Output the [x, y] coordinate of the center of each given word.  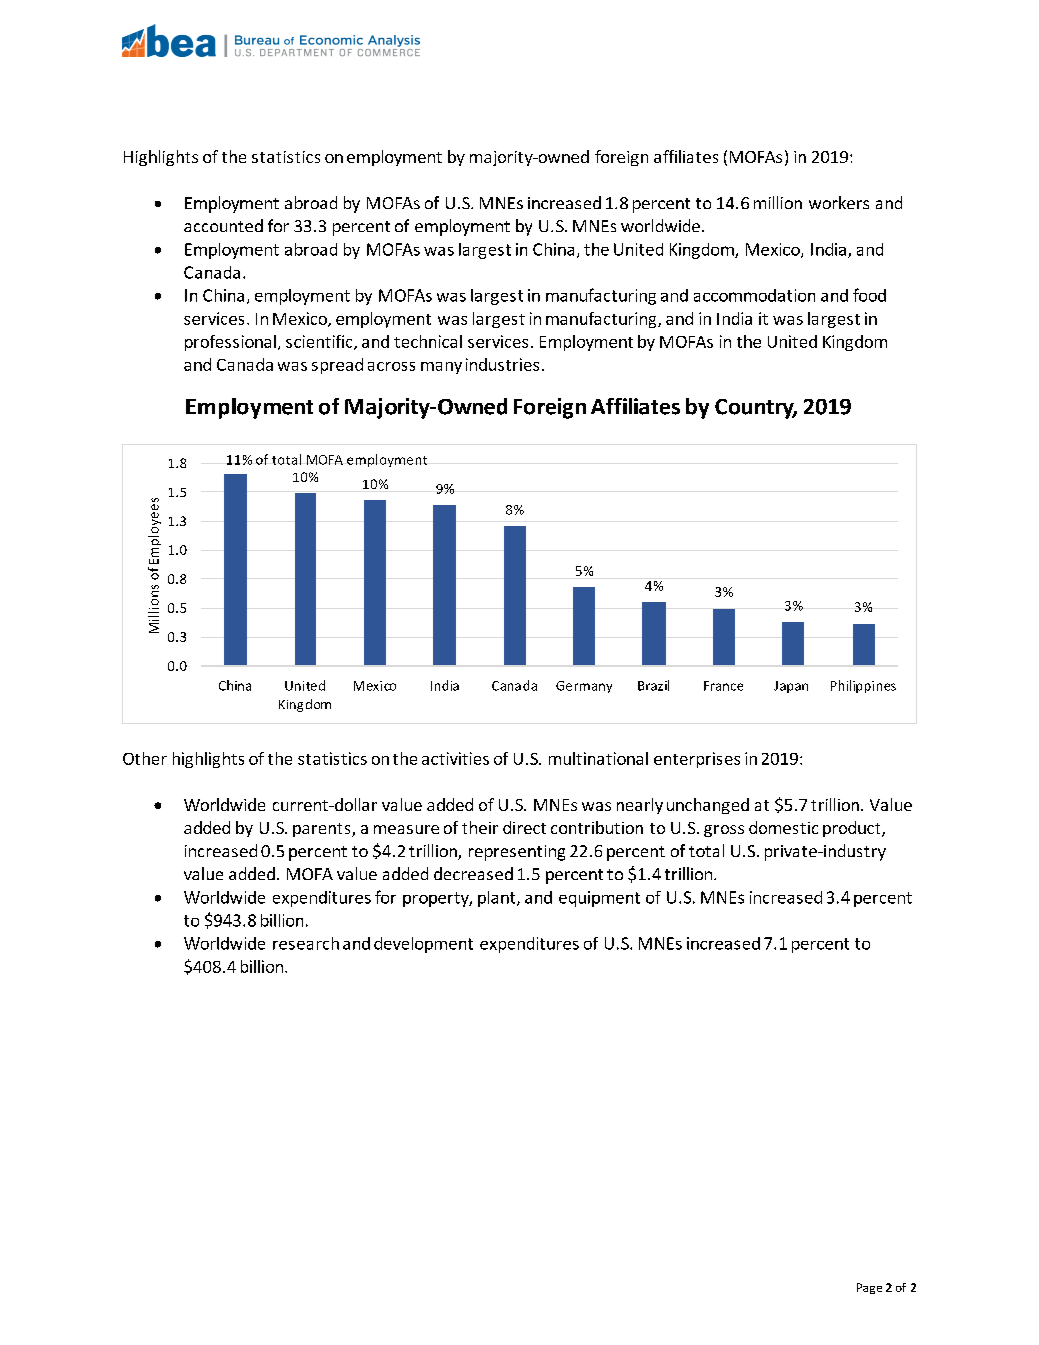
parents [323, 830]
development [423, 945]
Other [145, 758]
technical [428, 341]
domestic [783, 827]
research [306, 943]
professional [230, 343]
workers [839, 202]
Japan [791, 687]
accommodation [754, 295]
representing [517, 853]
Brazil [653, 685]
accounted [223, 225]
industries [502, 364]
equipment [599, 899]
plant [498, 899]
